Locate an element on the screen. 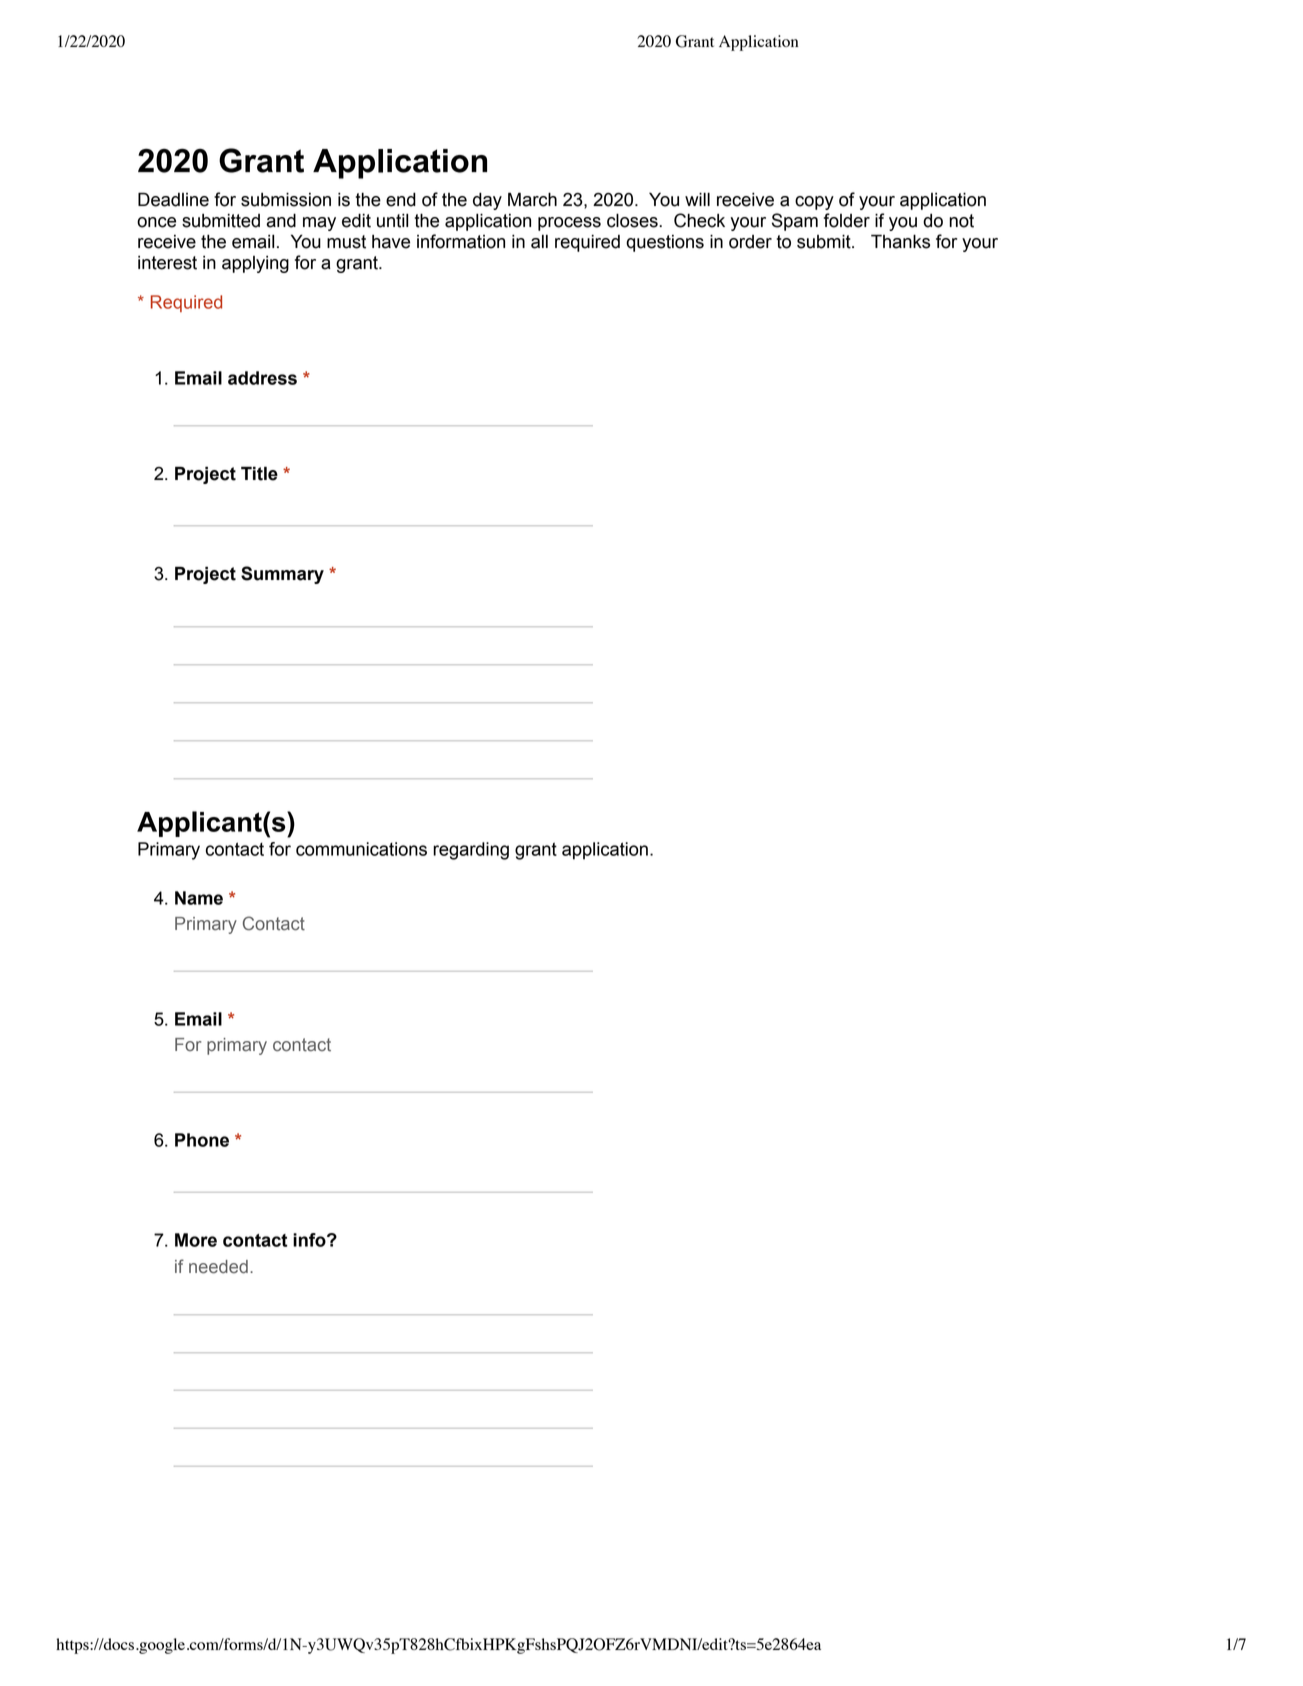  communications is located at coordinates (361, 849).
